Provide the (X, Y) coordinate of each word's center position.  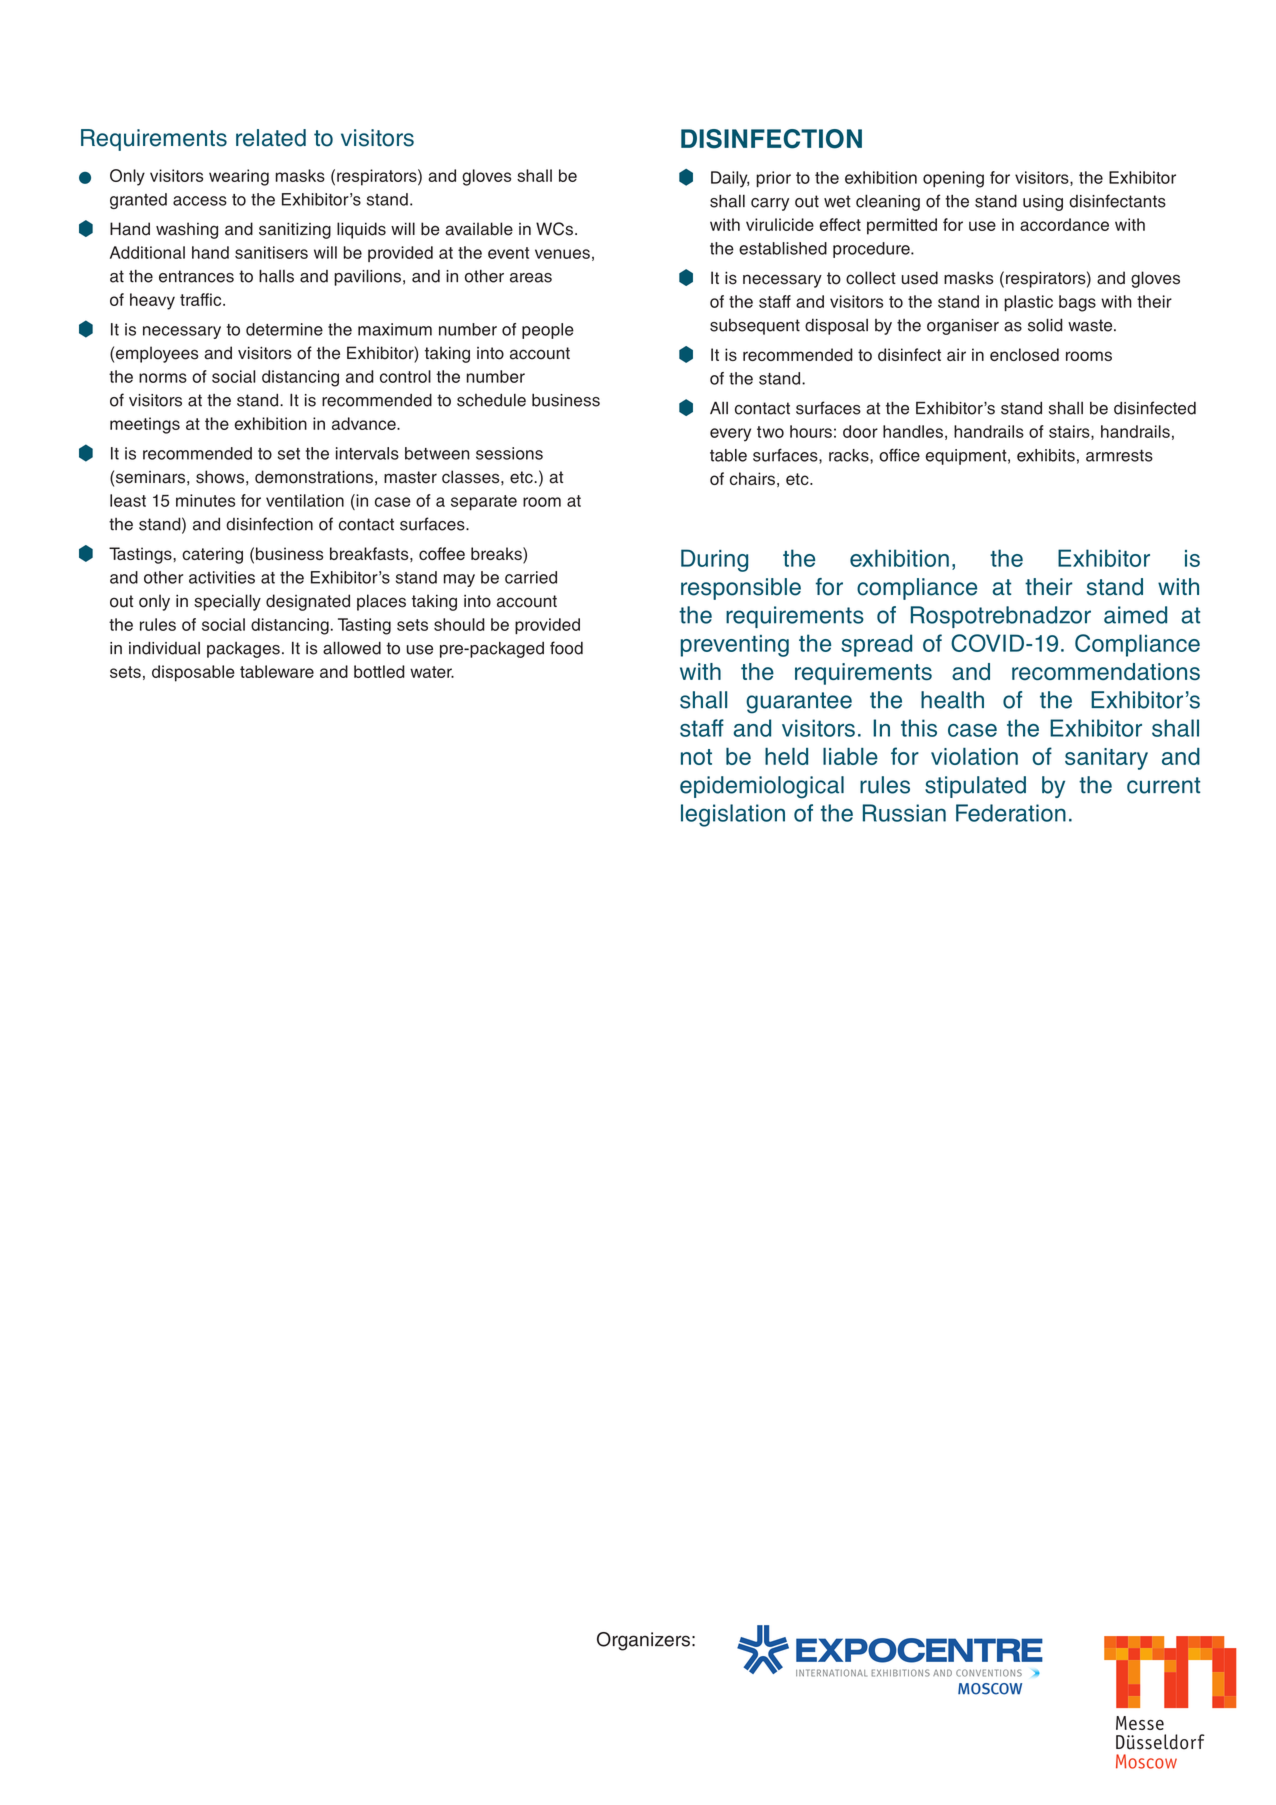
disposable (193, 673)
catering (212, 555)
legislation (733, 815)
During (714, 560)
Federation (1011, 813)
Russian (904, 813)
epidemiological (762, 787)
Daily (730, 179)
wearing (239, 177)
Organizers (643, 1641)
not (696, 757)
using (1043, 203)
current (1163, 785)
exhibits (1046, 455)
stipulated (975, 787)
